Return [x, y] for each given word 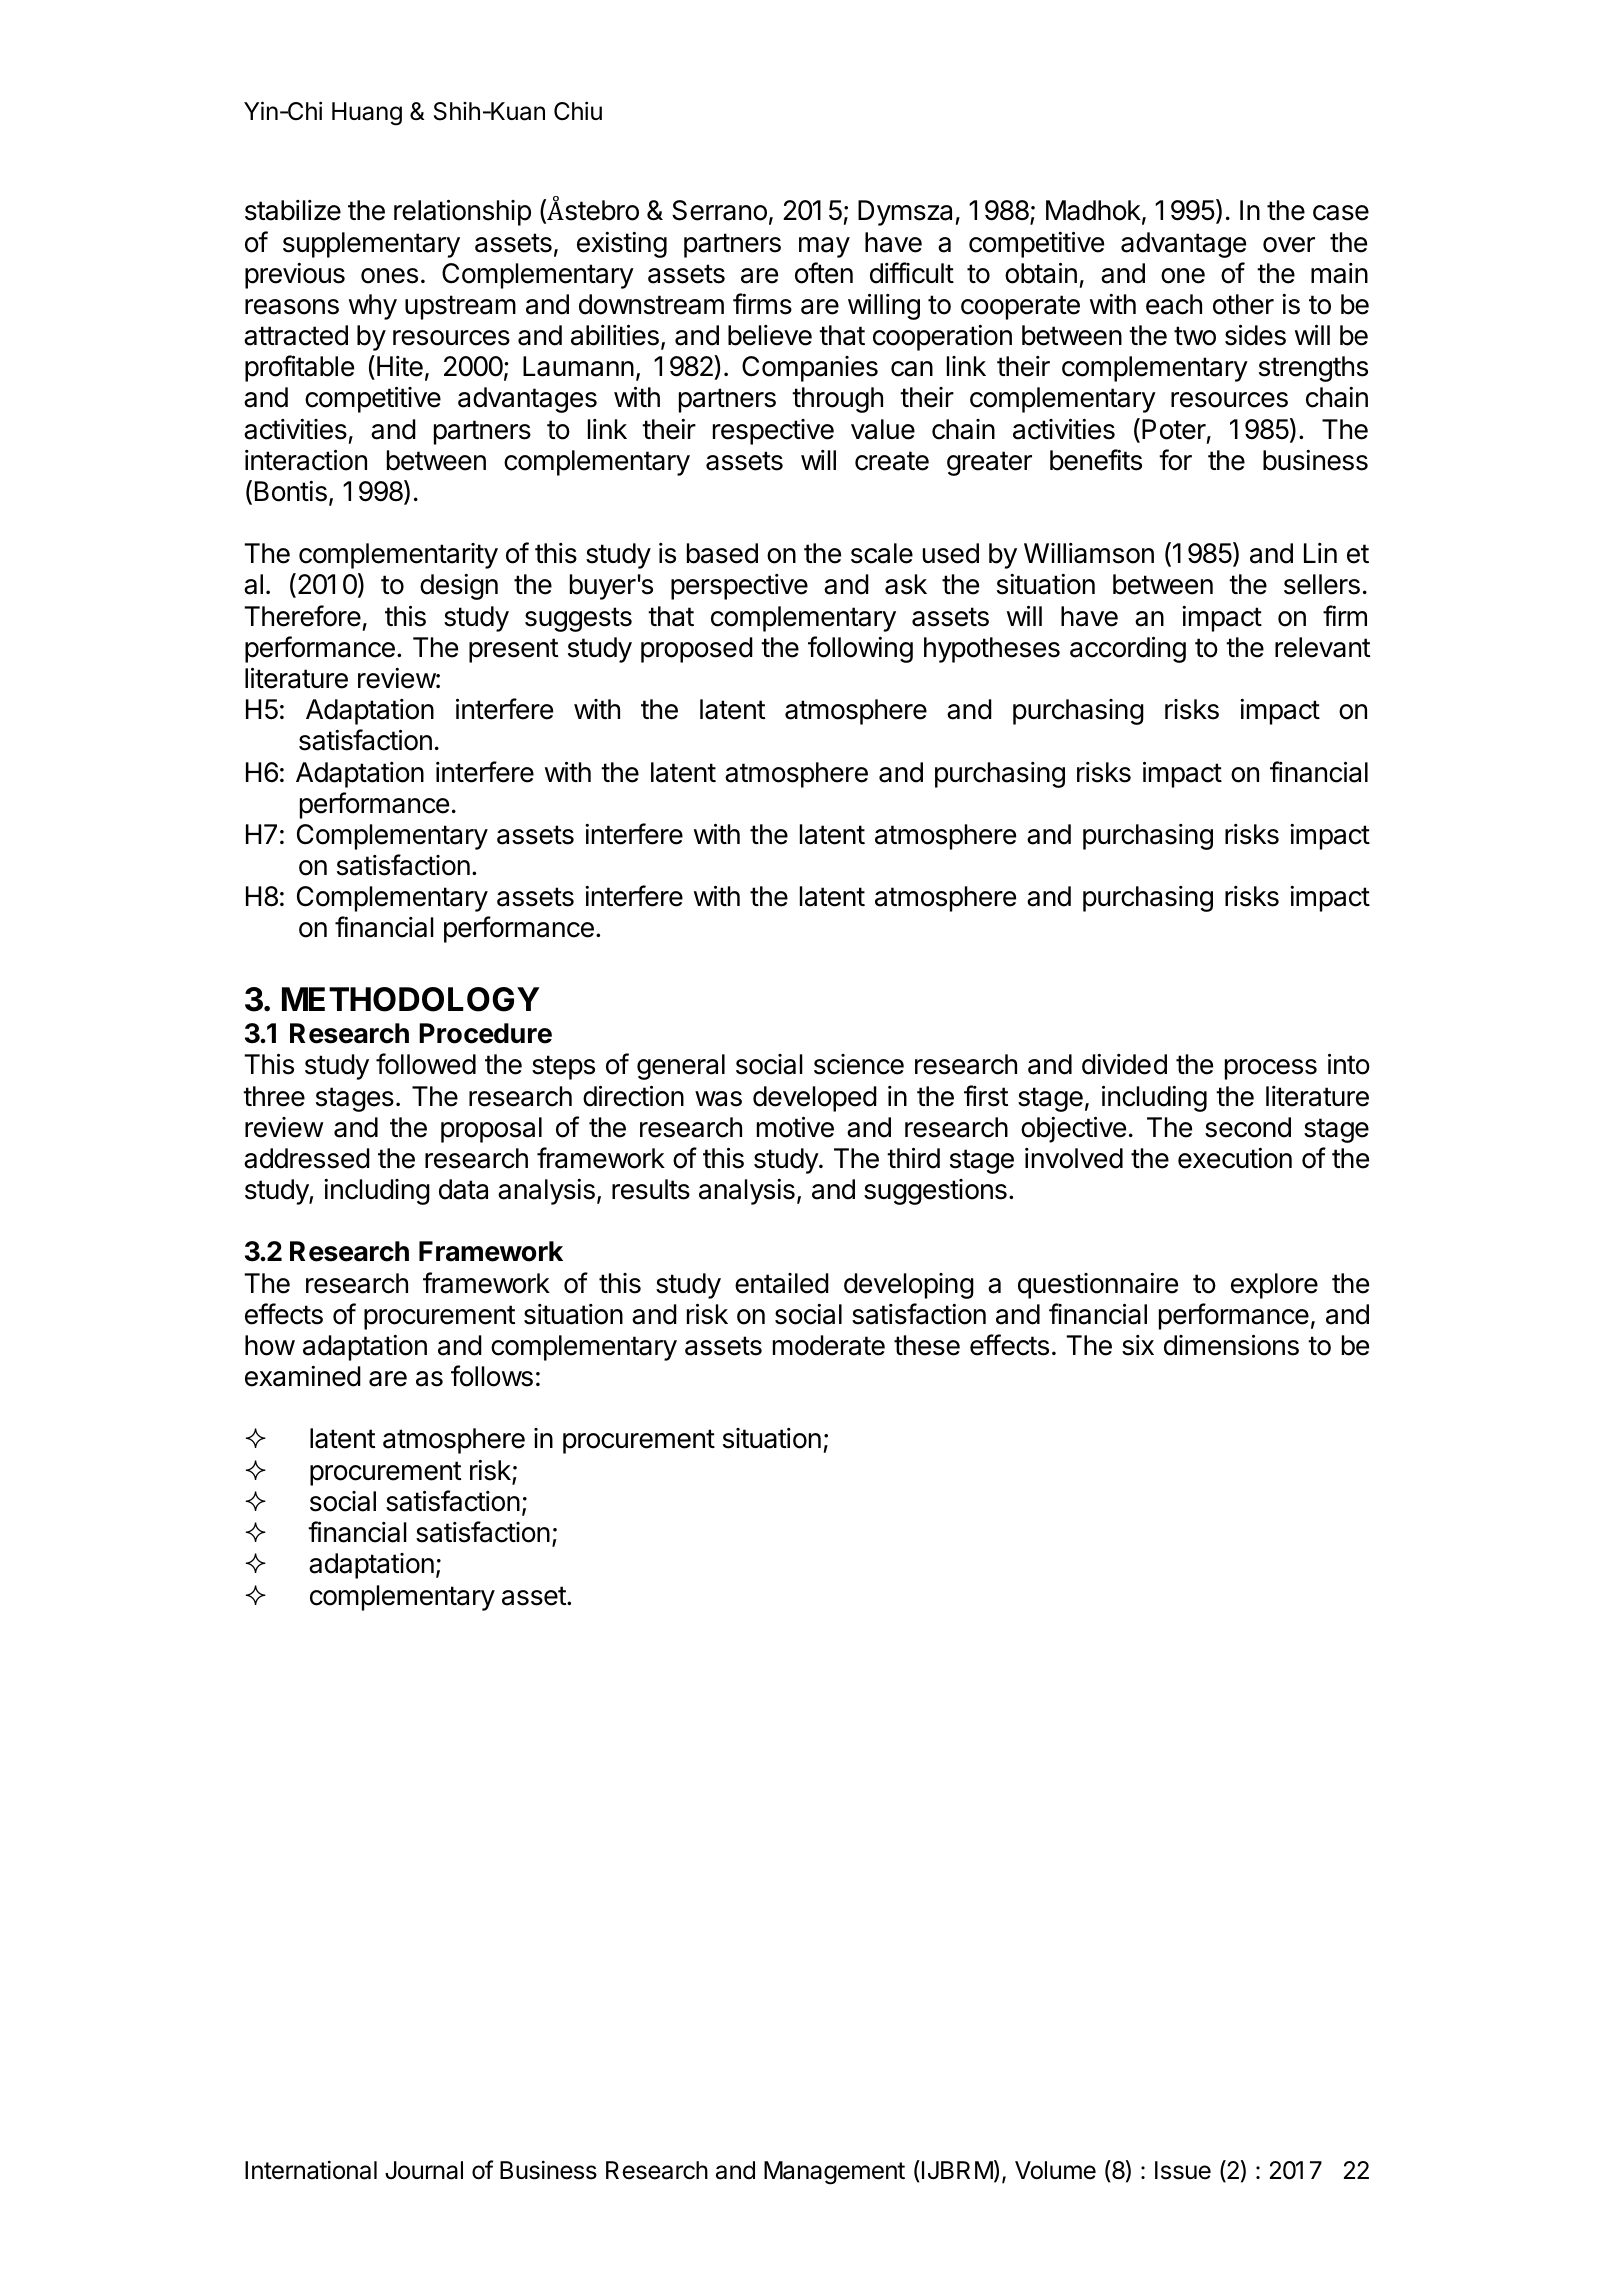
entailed [782, 1283]
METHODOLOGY [411, 999]
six [1138, 1345]
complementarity [398, 556]
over [1289, 245]
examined [303, 1376]
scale [882, 553]
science [859, 1064]
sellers [1322, 584]
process [1271, 1069]
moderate [829, 1345]
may [824, 247]
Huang [367, 114]
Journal [424, 2170]
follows [492, 1376]
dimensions [1231, 1345]
